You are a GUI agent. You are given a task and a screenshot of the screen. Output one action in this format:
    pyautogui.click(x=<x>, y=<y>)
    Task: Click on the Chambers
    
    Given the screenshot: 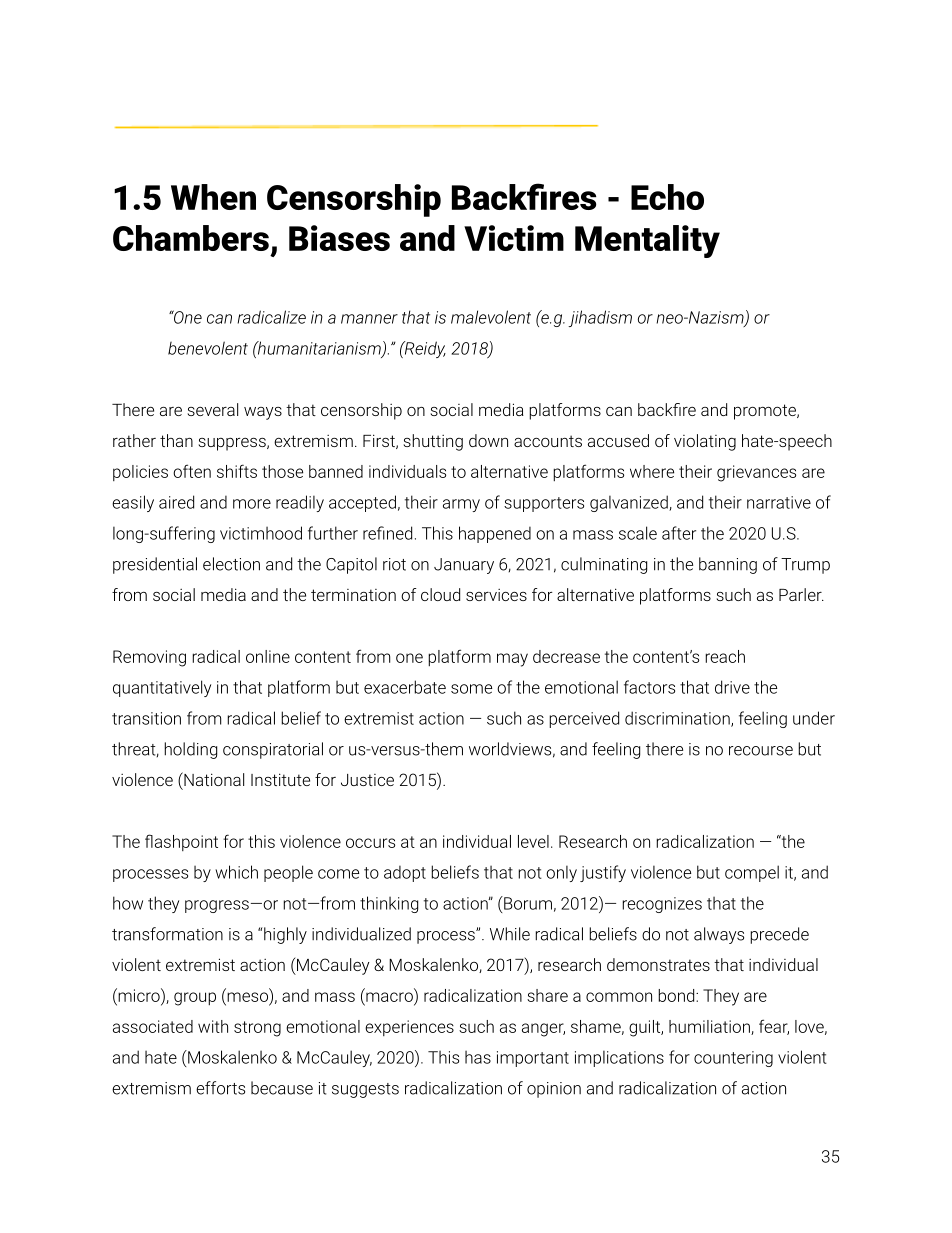 What is the action you would take?
    pyautogui.click(x=191, y=238)
